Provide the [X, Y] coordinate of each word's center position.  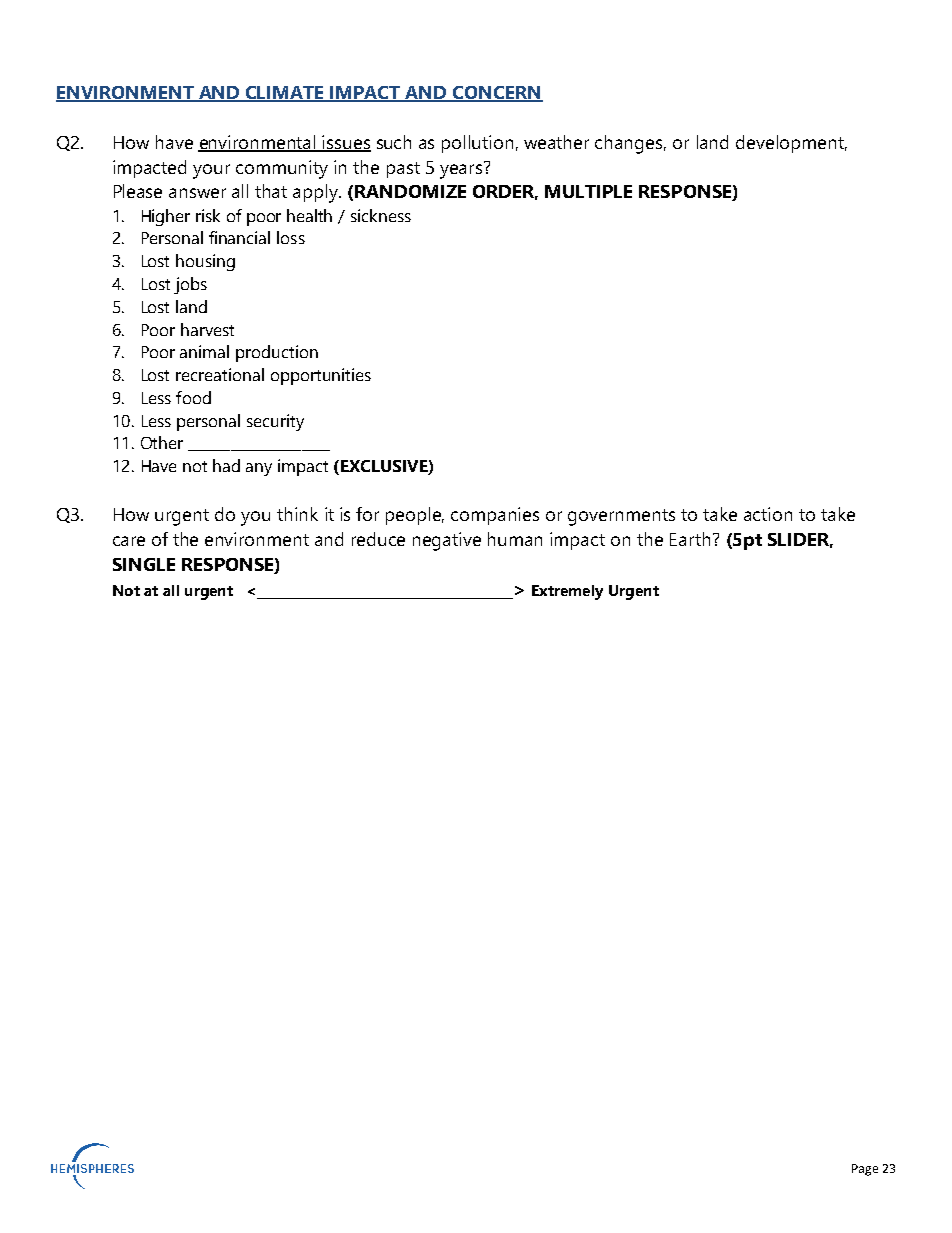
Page [865, 1170]
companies [495, 516]
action [768, 514]
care [129, 541]
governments [621, 517]
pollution [477, 144]
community [282, 169]
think [297, 514]
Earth [690, 539]
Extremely [567, 592]
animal [204, 351]
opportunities [321, 376]
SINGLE [144, 564]
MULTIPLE [588, 191]
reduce [378, 539]
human [515, 539]
